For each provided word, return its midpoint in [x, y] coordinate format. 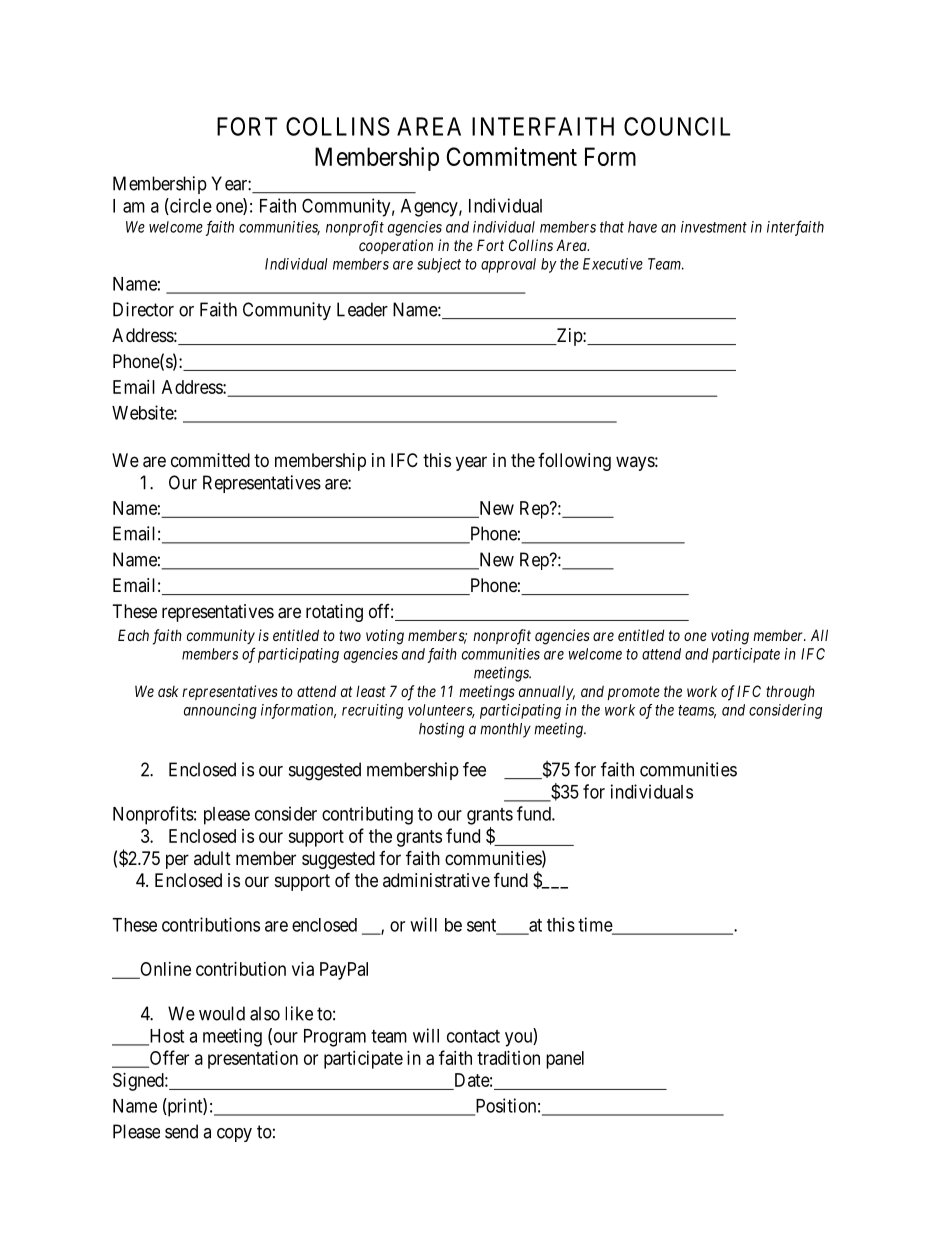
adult [212, 858]
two [350, 635]
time [596, 925]
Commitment [512, 156]
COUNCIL [677, 126]
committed [210, 460]
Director [143, 309]
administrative [436, 880]
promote [633, 693]
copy [234, 1135]
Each [133, 635]
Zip [569, 337]
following [574, 462]
